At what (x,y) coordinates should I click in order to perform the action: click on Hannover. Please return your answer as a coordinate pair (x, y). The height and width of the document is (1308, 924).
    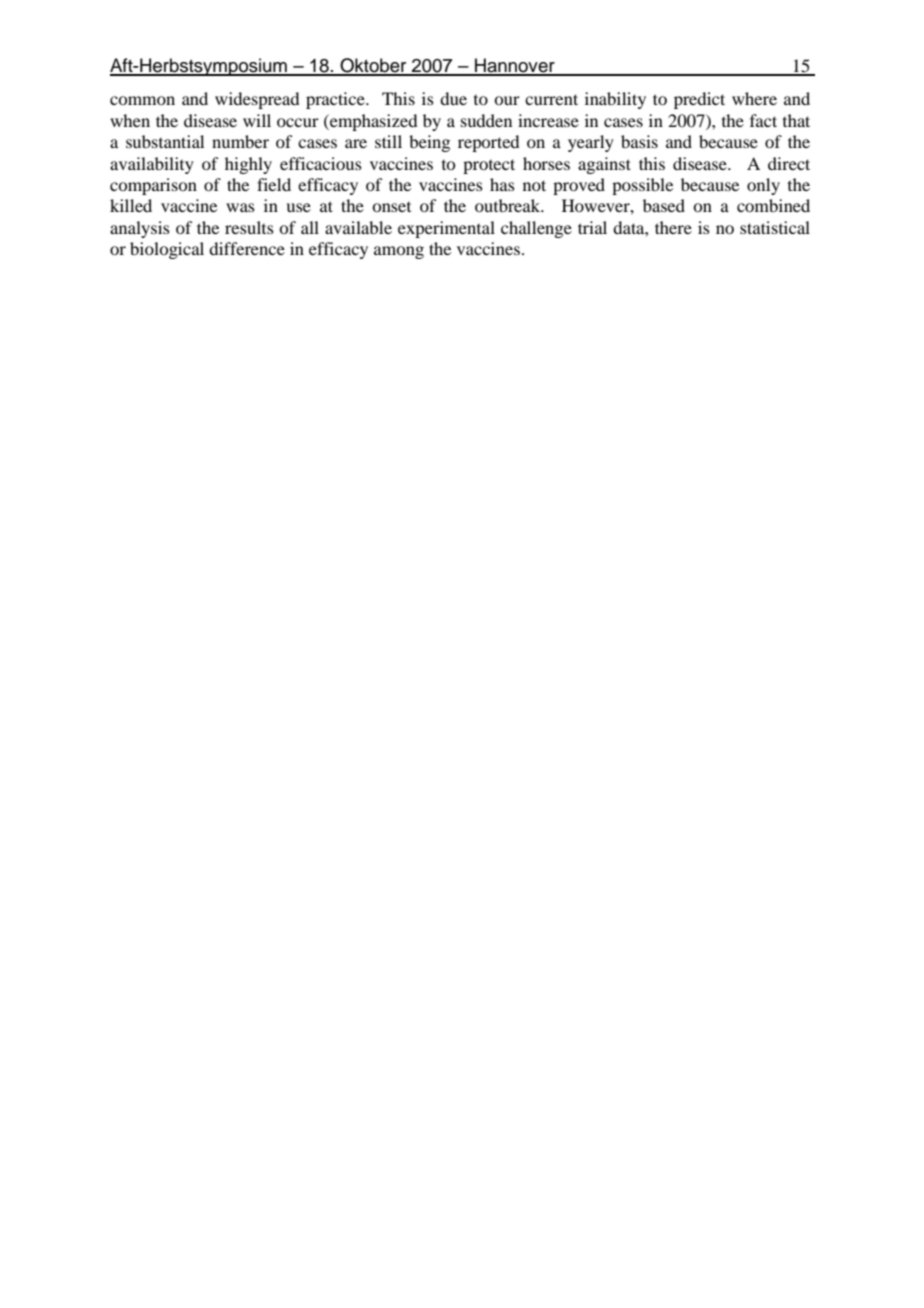
    Looking at the image, I should click on (515, 66).
